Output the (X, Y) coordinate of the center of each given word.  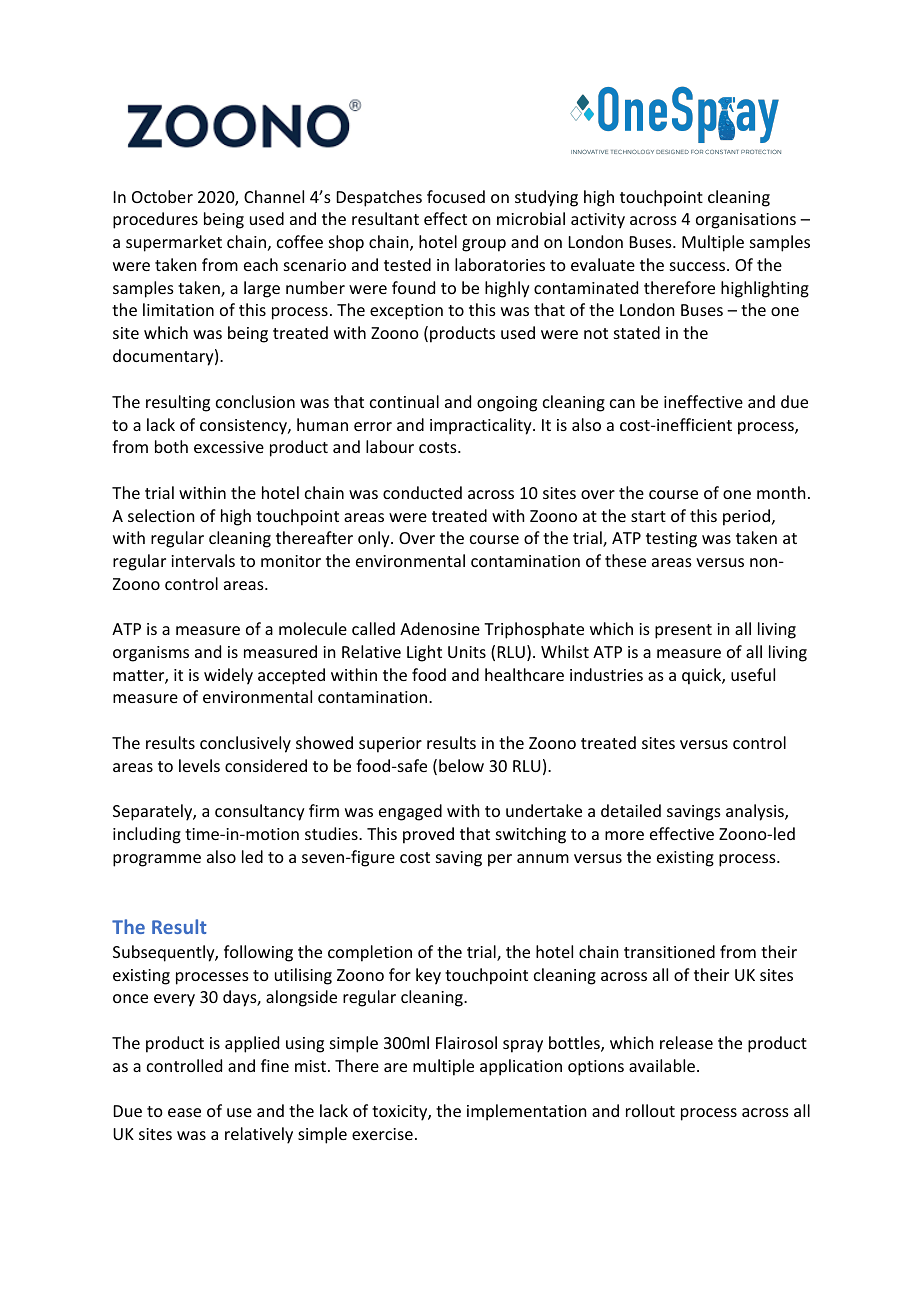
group (484, 245)
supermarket (174, 243)
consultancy (260, 812)
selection (161, 515)
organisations (746, 221)
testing (671, 540)
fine (275, 1065)
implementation (526, 1112)
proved (428, 835)
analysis (756, 812)
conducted (422, 492)
